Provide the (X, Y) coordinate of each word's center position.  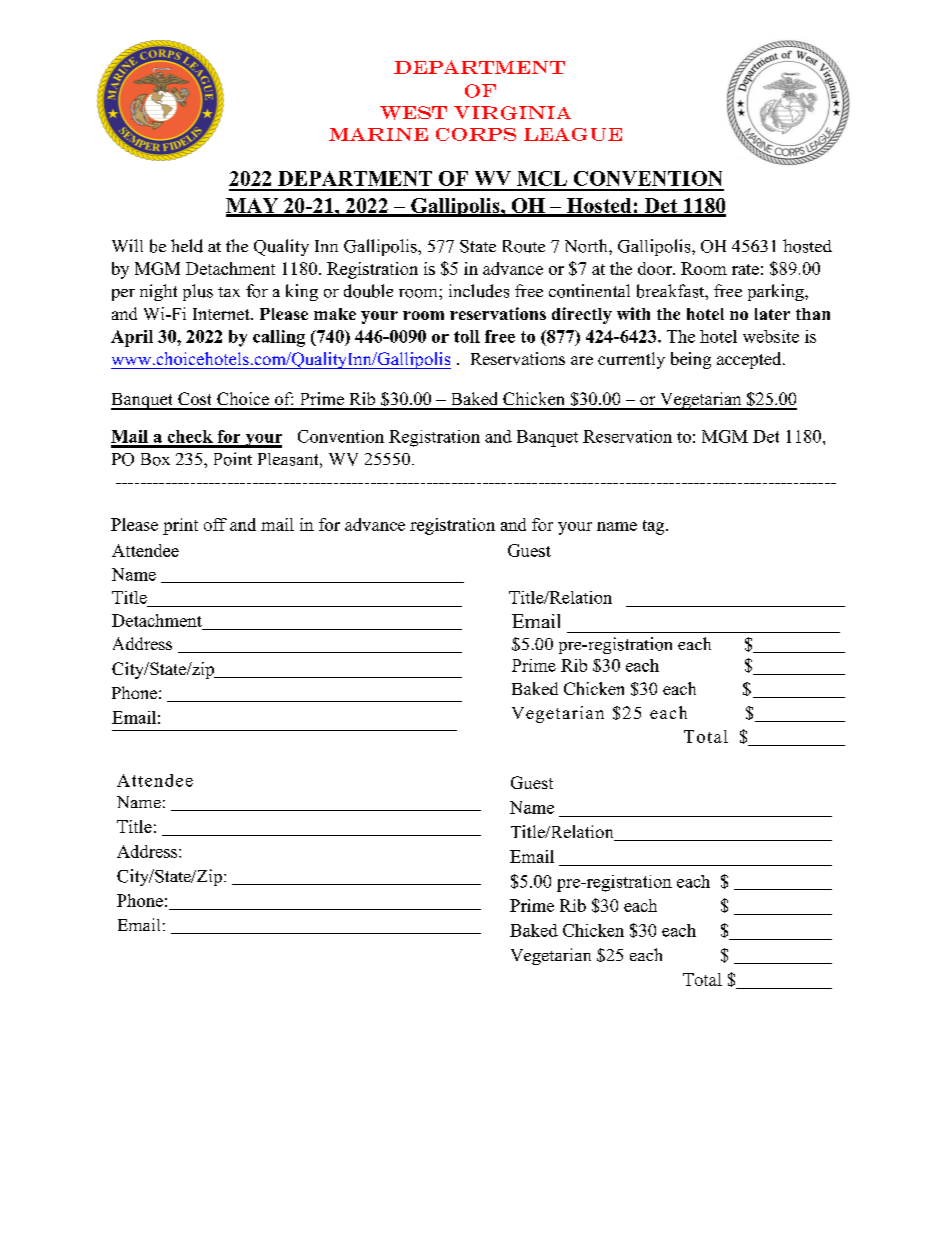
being (691, 360)
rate (745, 269)
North (587, 246)
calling (279, 338)
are (582, 360)
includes (479, 291)
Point (233, 459)
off (215, 524)
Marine (378, 134)
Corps (476, 134)
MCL (542, 178)
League (573, 134)
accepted (750, 360)
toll (467, 336)
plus (198, 292)
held (187, 246)
